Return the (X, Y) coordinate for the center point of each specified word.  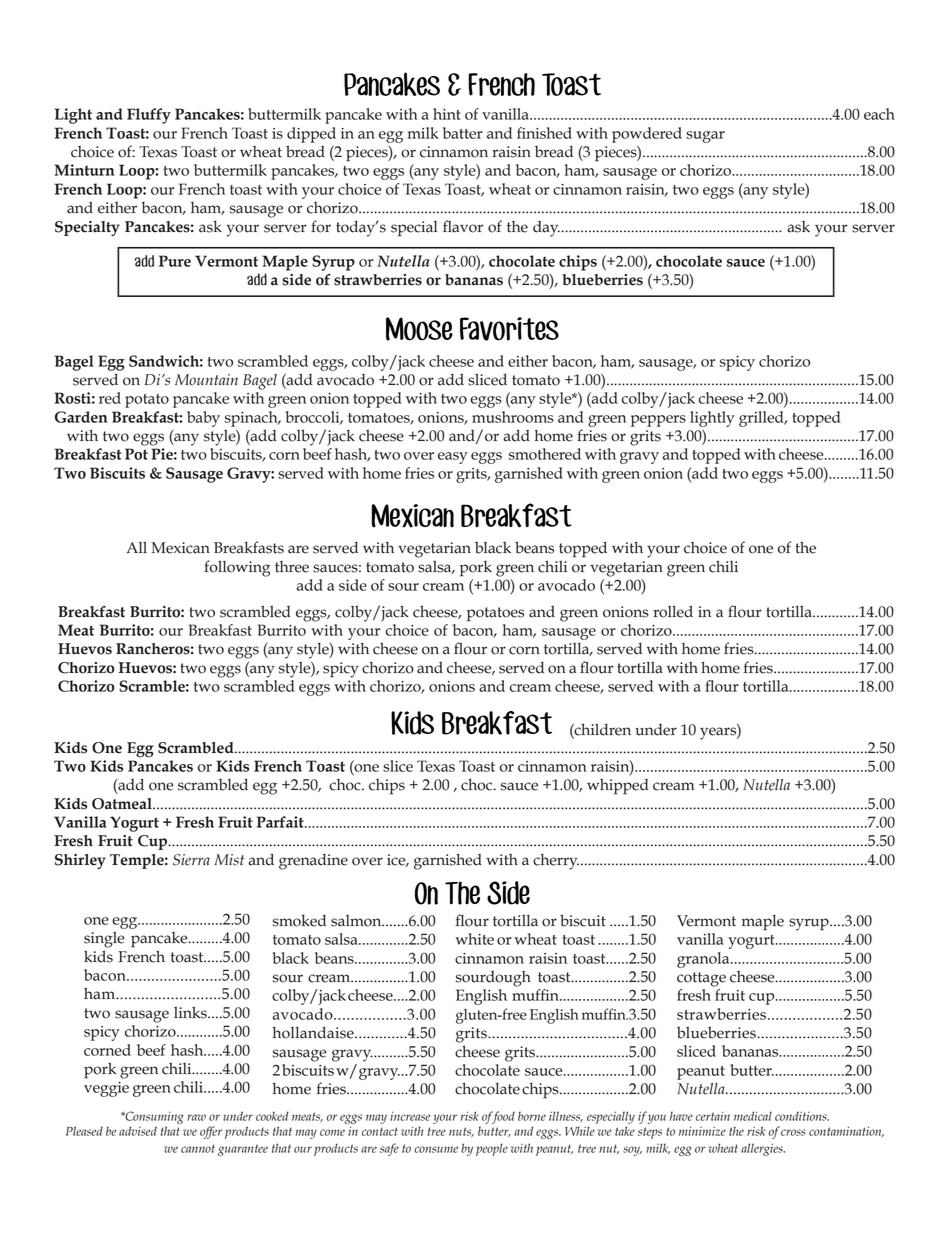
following (237, 568)
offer (211, 1132)
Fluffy (149, 116)
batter (463, 133)
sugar (705, 137)
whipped (618, 786)
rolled (673, 611)
